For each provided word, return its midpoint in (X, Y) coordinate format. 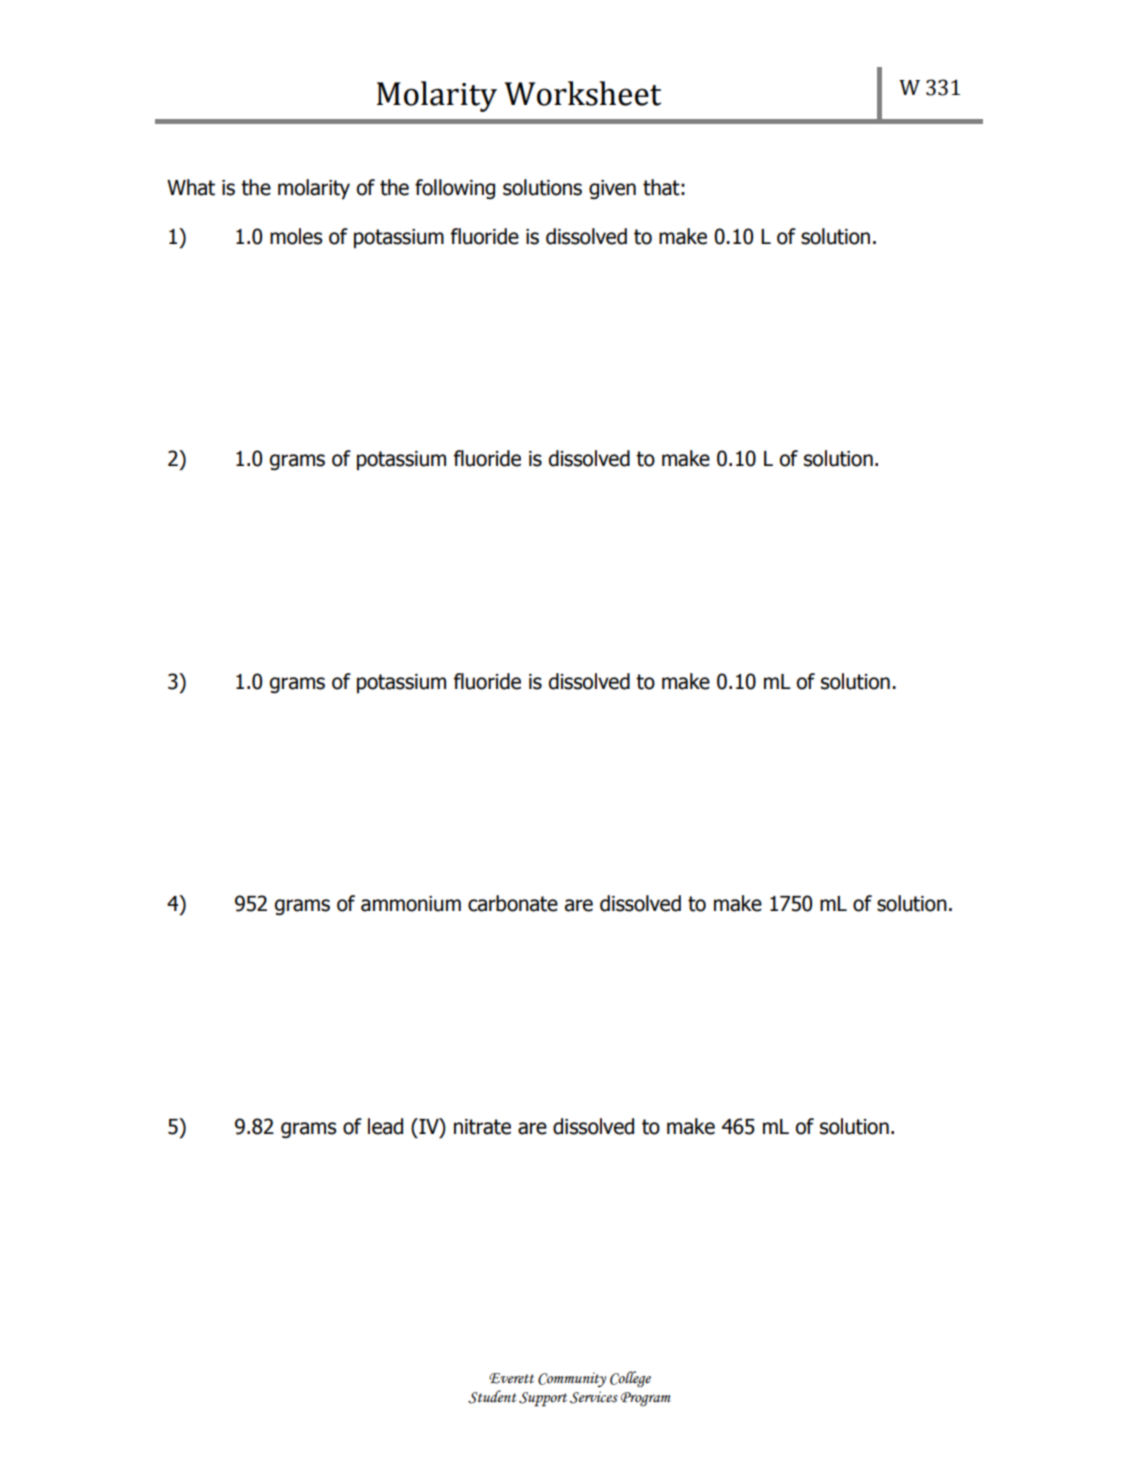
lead (385, 1126)
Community (572, 1379)
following (455, 189)
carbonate (513, 903)
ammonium (411, 904)
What (191, 187)
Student (492, 1397)
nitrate (482, 1127)
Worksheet (583, 93)
